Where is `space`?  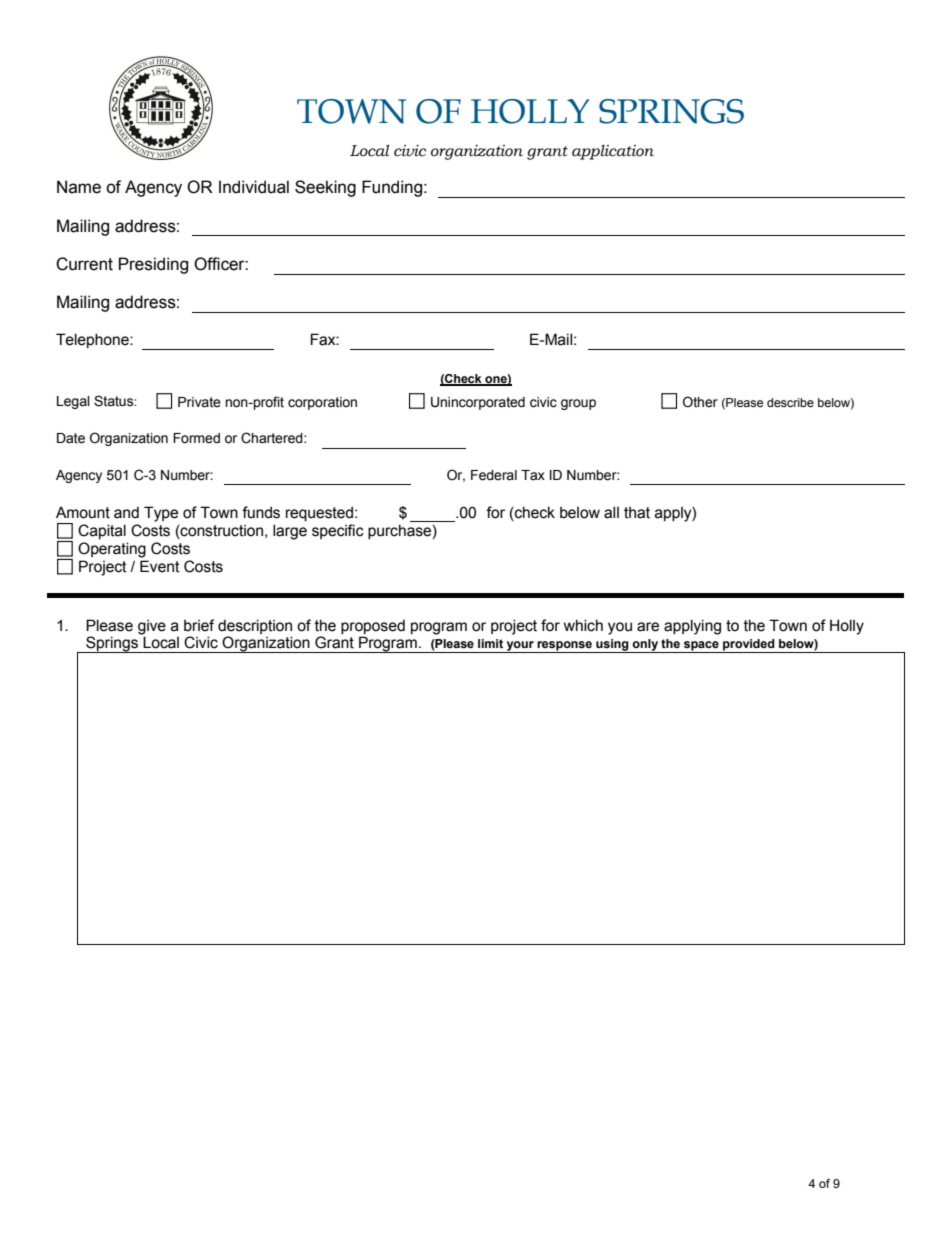
space is located at coordinates (701, 647).
